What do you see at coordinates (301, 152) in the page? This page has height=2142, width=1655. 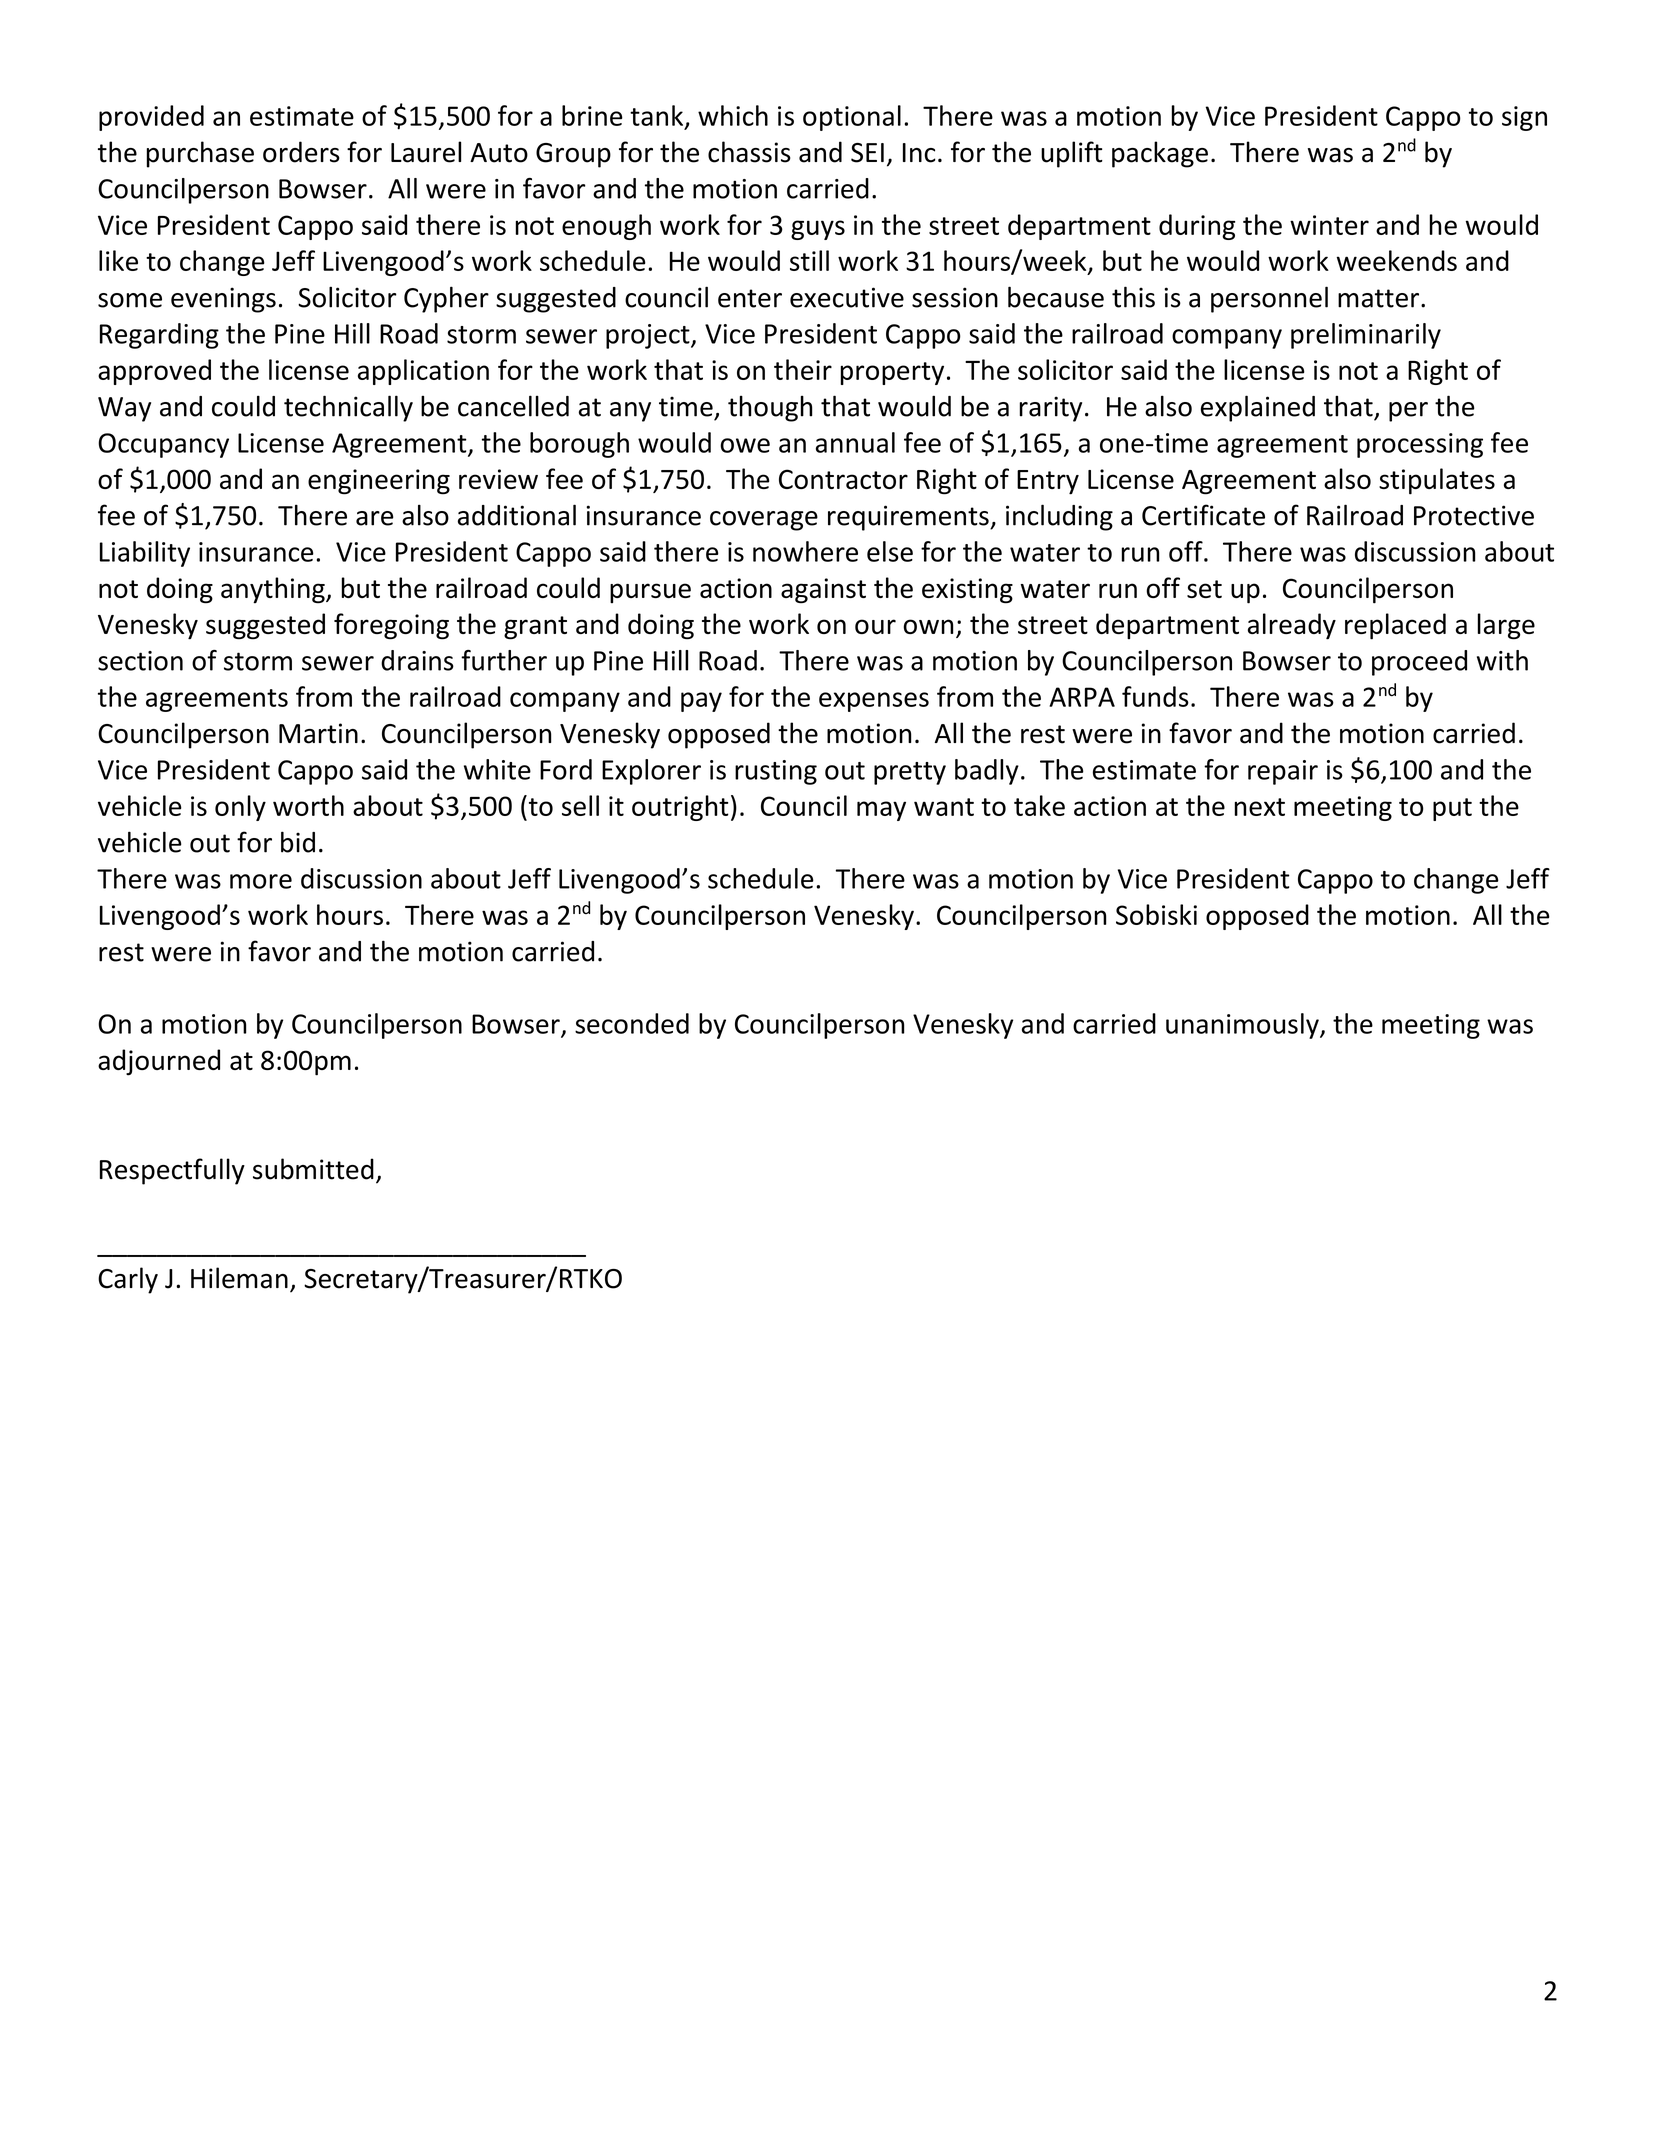 I see `orders` at bounding box center [301, 152].
